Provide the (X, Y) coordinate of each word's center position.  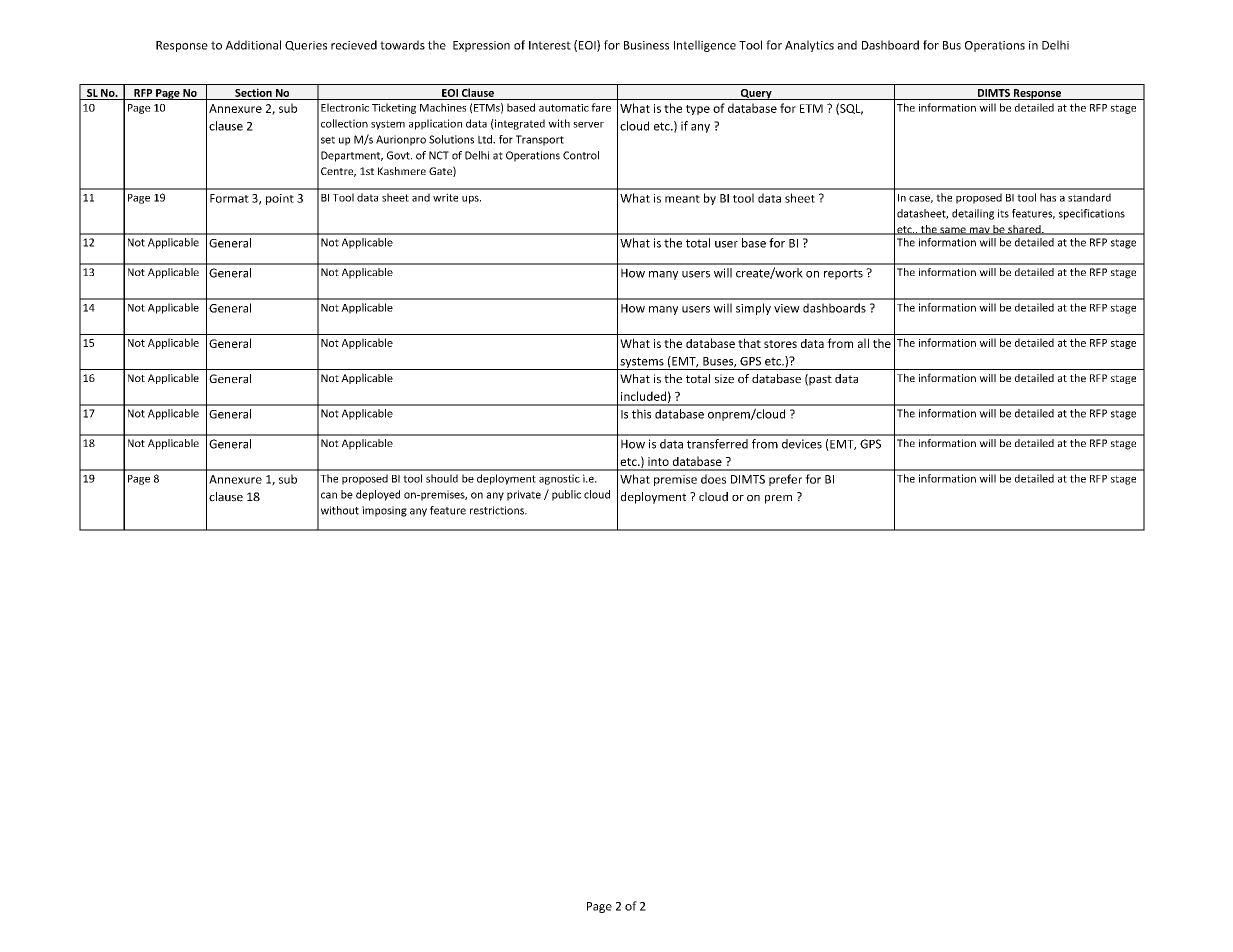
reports (843, 274)
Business (646, 45)
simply (753, 309)
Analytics (809, 46)
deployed (378, 495)
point (280, 199)
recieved (354, 45)
